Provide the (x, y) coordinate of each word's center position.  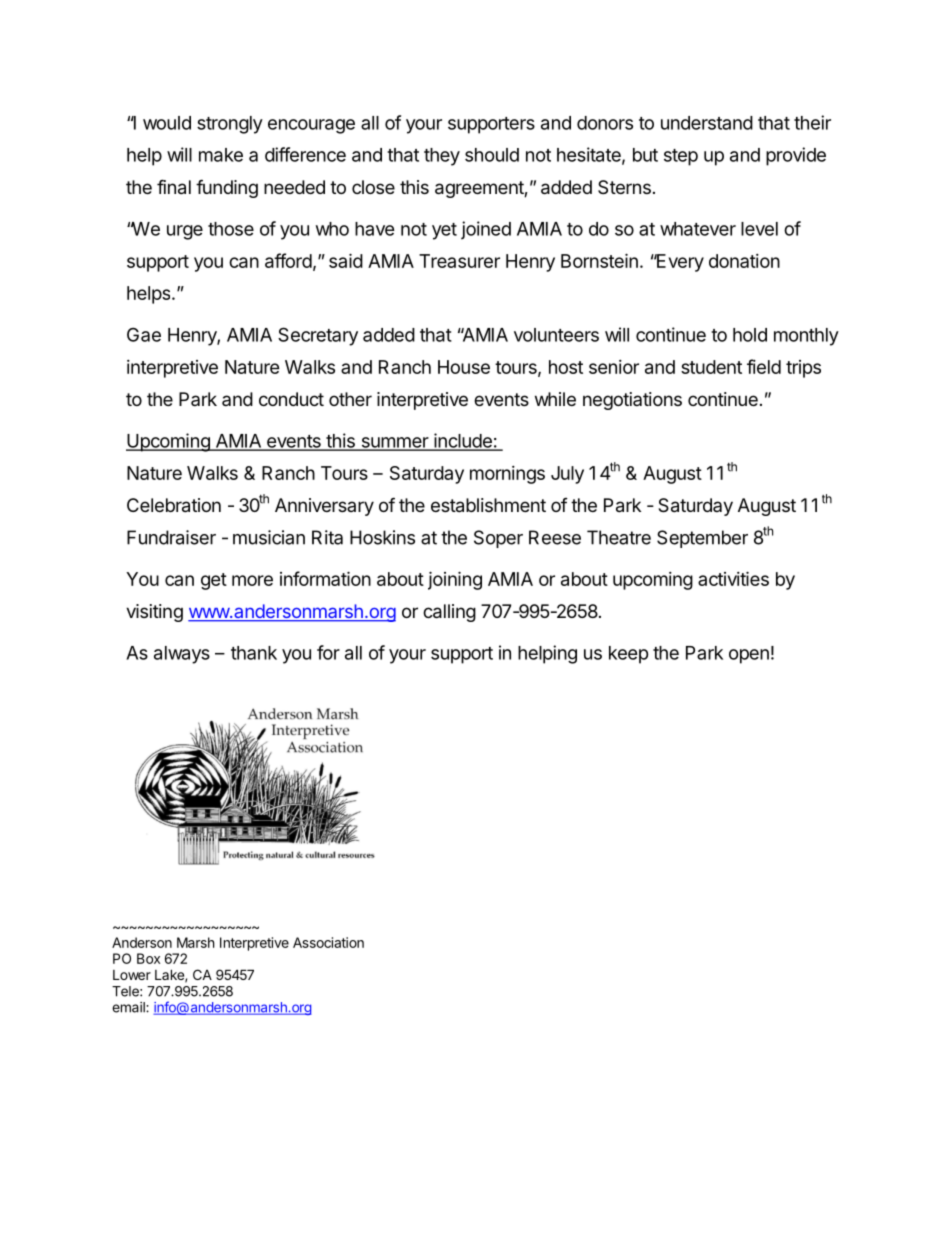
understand (707, 123)
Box (148, 958)
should (492, 155)
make (221, 155)
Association (328, 942)
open (749, 656)
